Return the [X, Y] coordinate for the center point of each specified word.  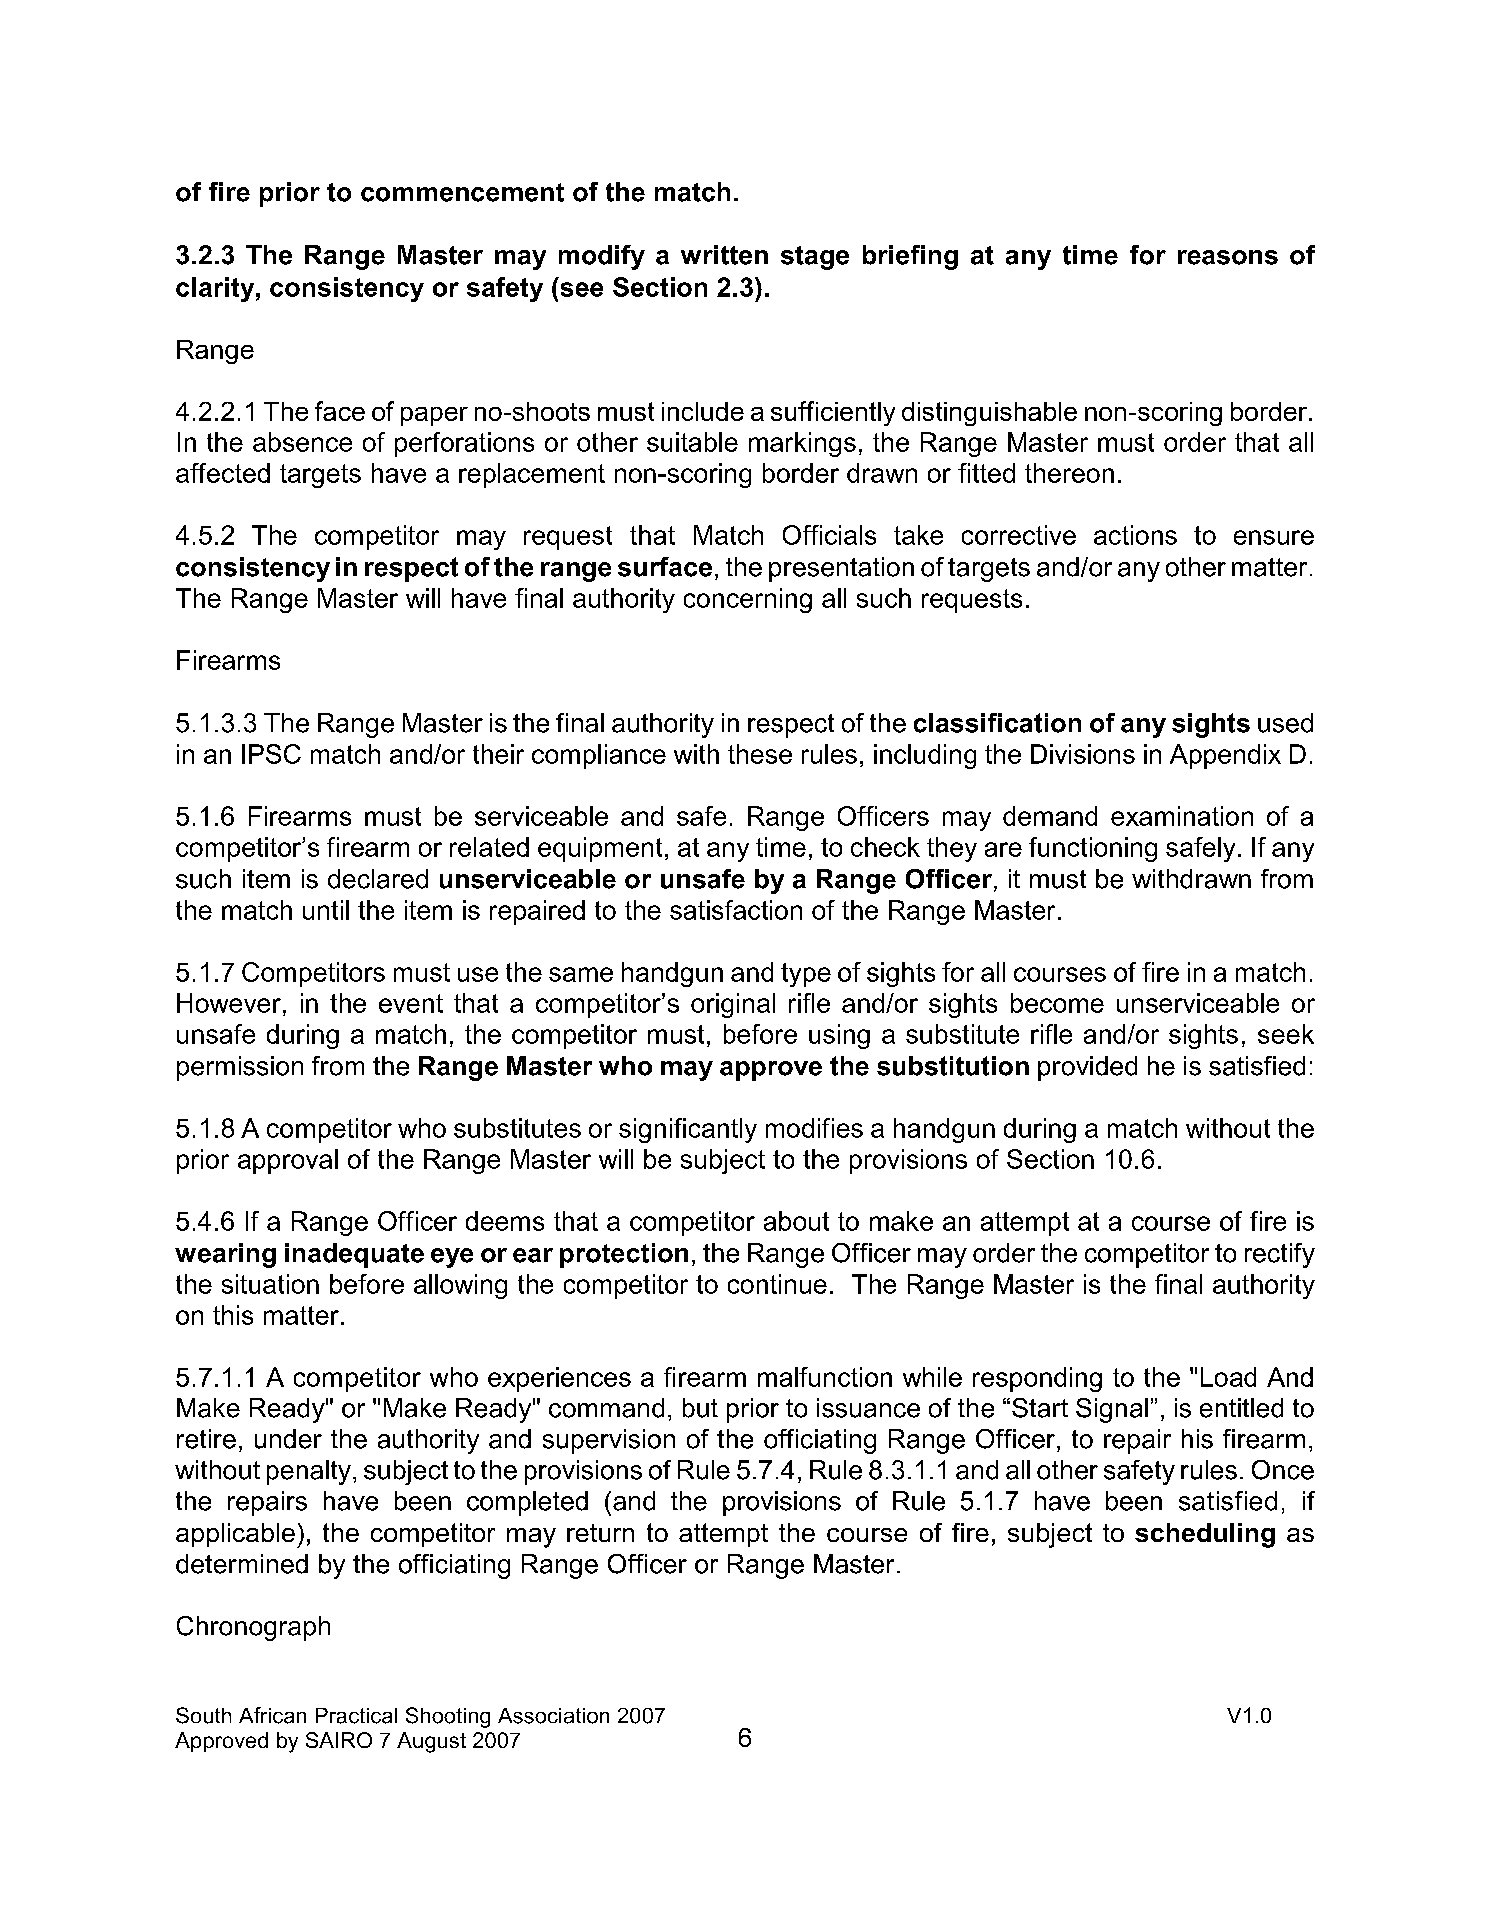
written [724, 255]
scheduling [1205, 1535]
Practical [356, 1716]
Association [553, 1716]
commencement [462, 192]
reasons [1228, 257]
